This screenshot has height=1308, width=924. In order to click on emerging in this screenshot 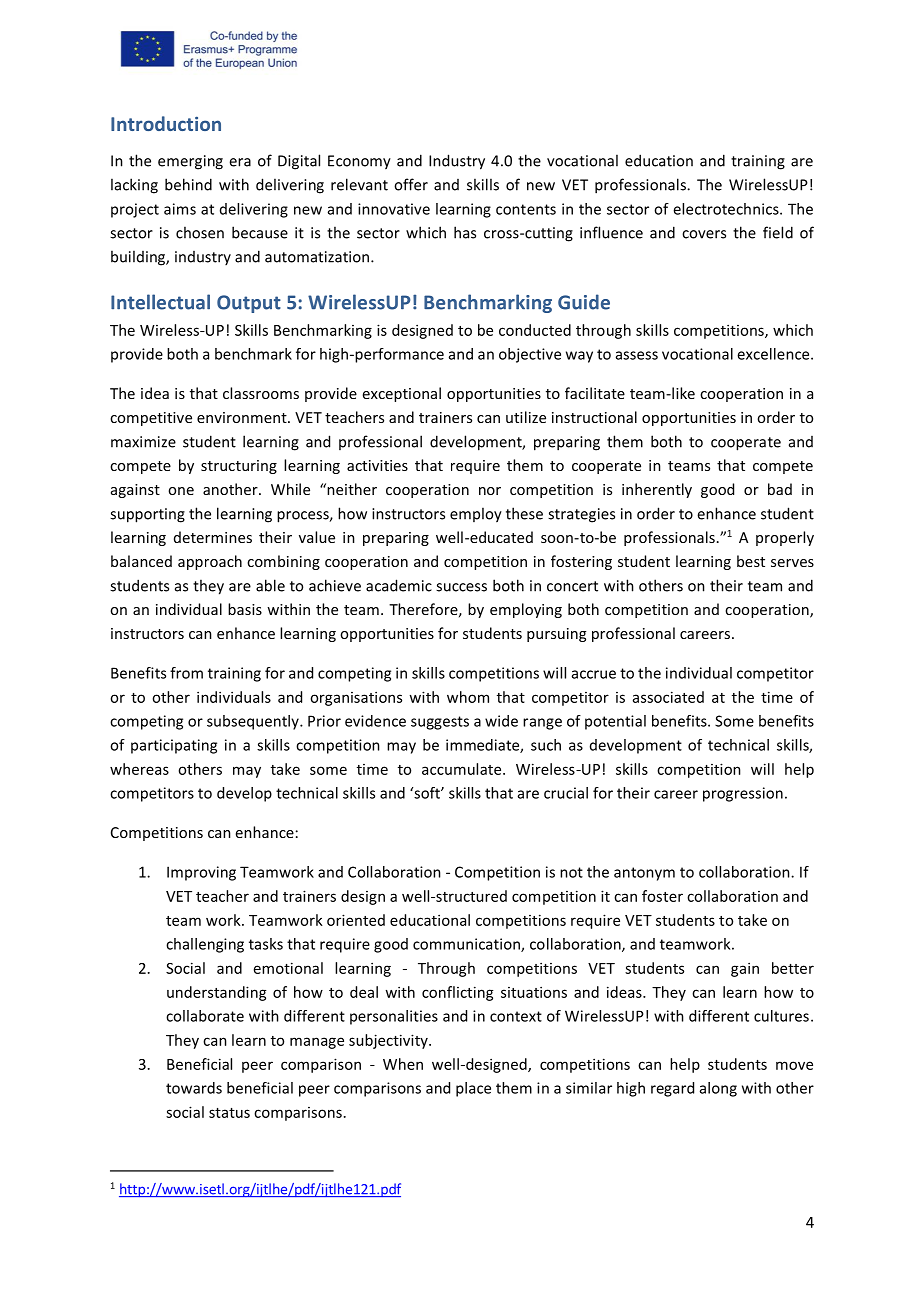, I will do `click(190, 162)`.
